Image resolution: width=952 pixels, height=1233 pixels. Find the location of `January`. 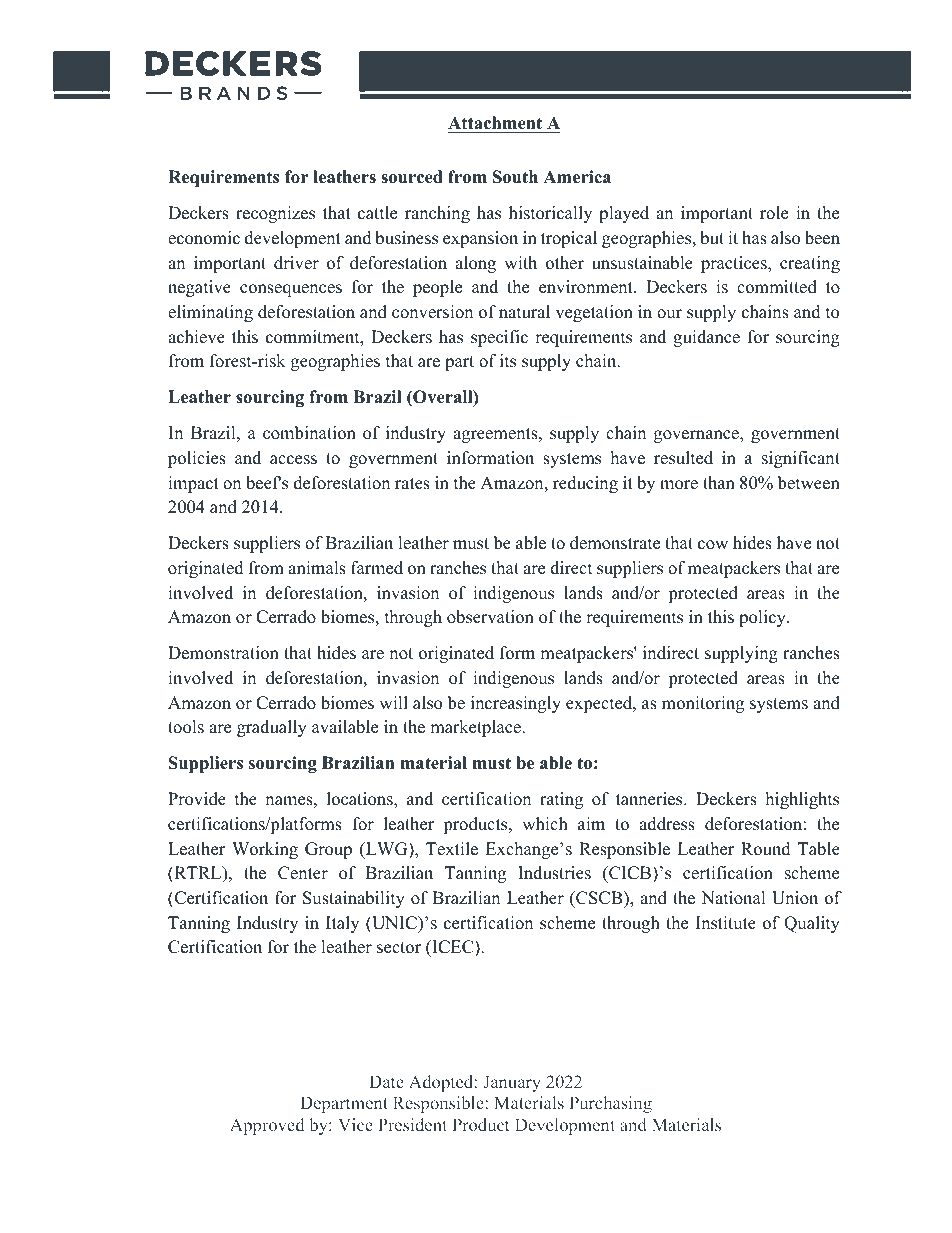

January is located at coordinates (512, 1083).
